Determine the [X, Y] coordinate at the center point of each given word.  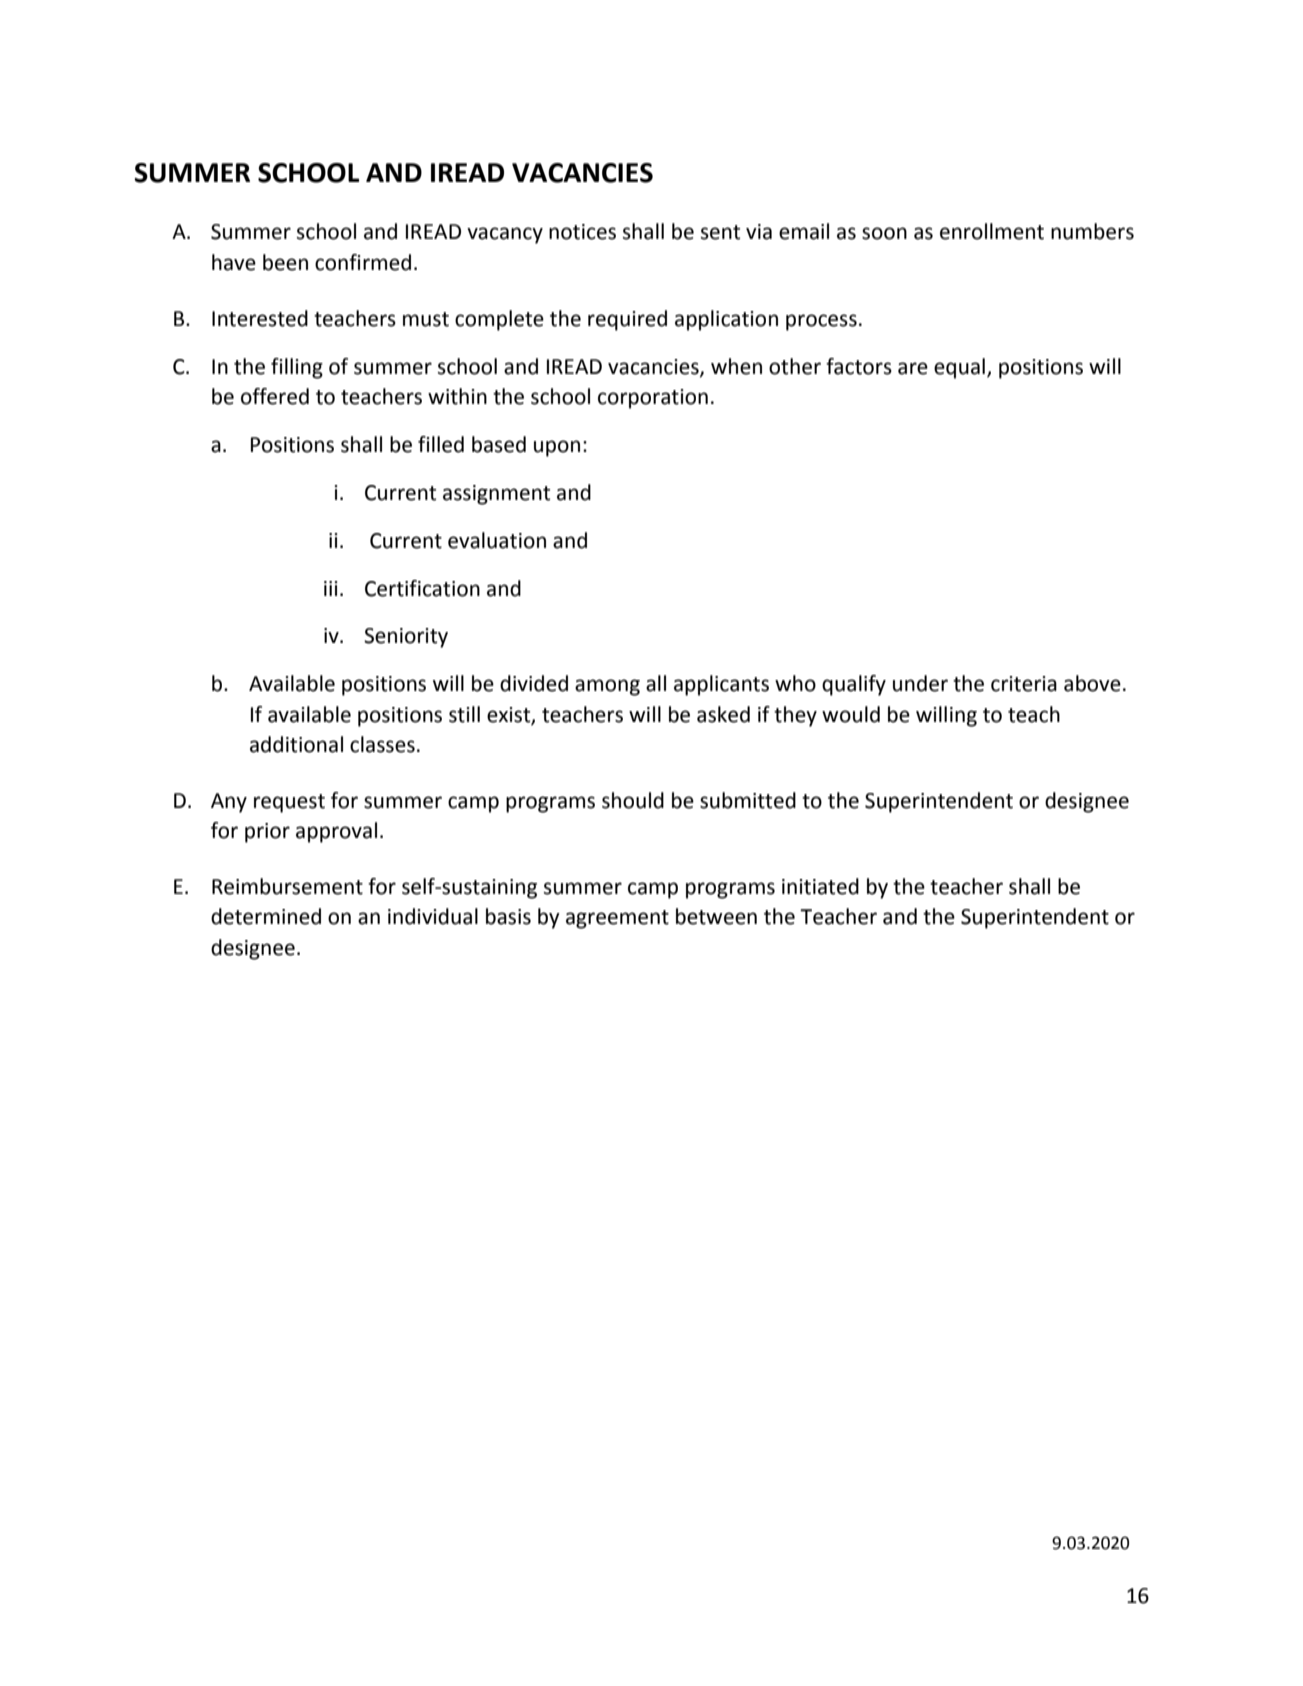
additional [296, 744]
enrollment [992, 231]
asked [723, 714]
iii [331, 588]
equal [959, 368]
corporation [653, 399]
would [851, 714]
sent [720, 232]
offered [275, 396]
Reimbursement [287, 886]
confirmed [363, 262]
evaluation [497, 540]
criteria [1024, 684]
